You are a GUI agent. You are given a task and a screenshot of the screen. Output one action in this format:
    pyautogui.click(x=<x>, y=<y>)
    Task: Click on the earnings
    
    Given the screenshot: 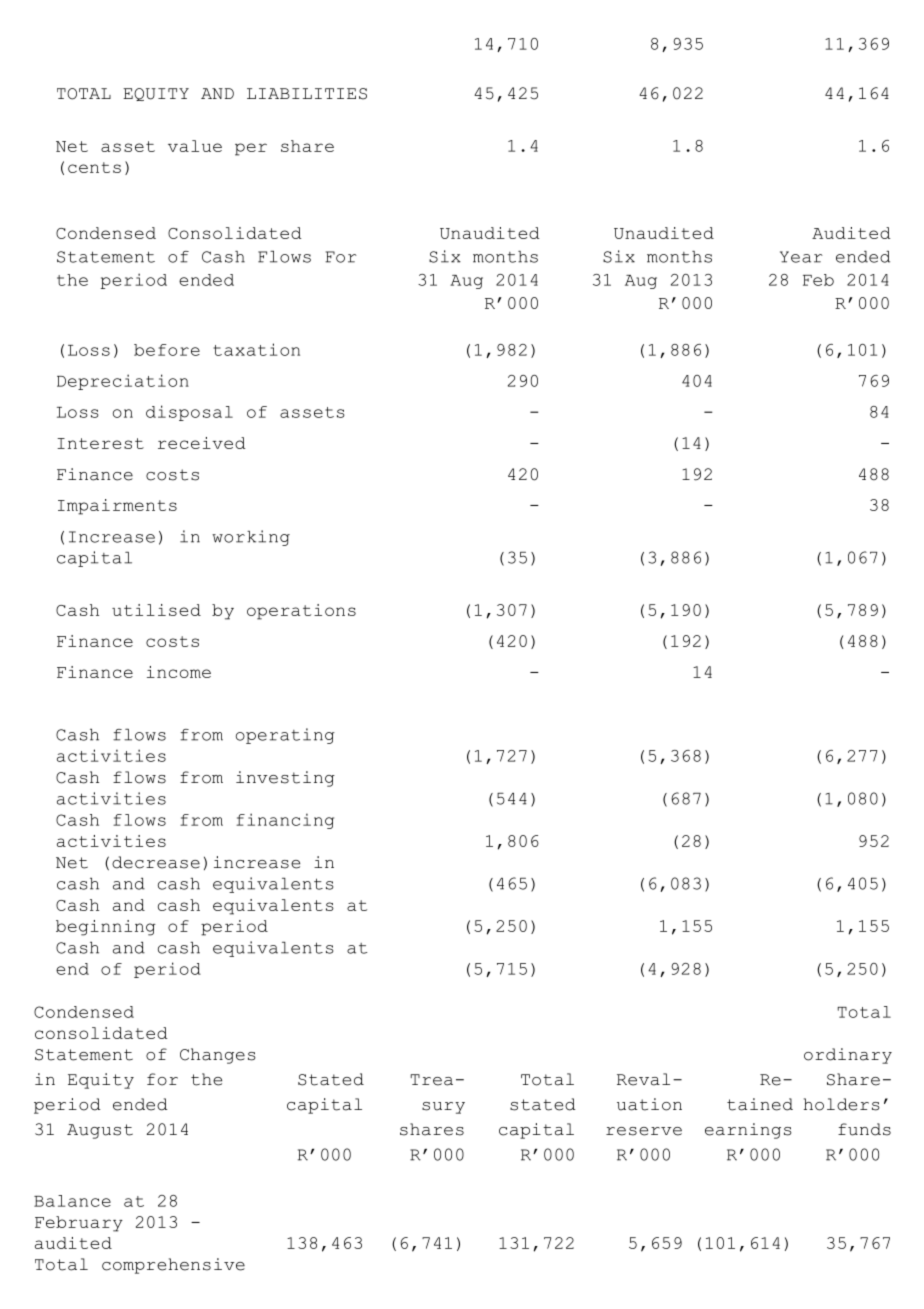 What is the action you would take?
    pyautogui.click(x=748, y=1131)
